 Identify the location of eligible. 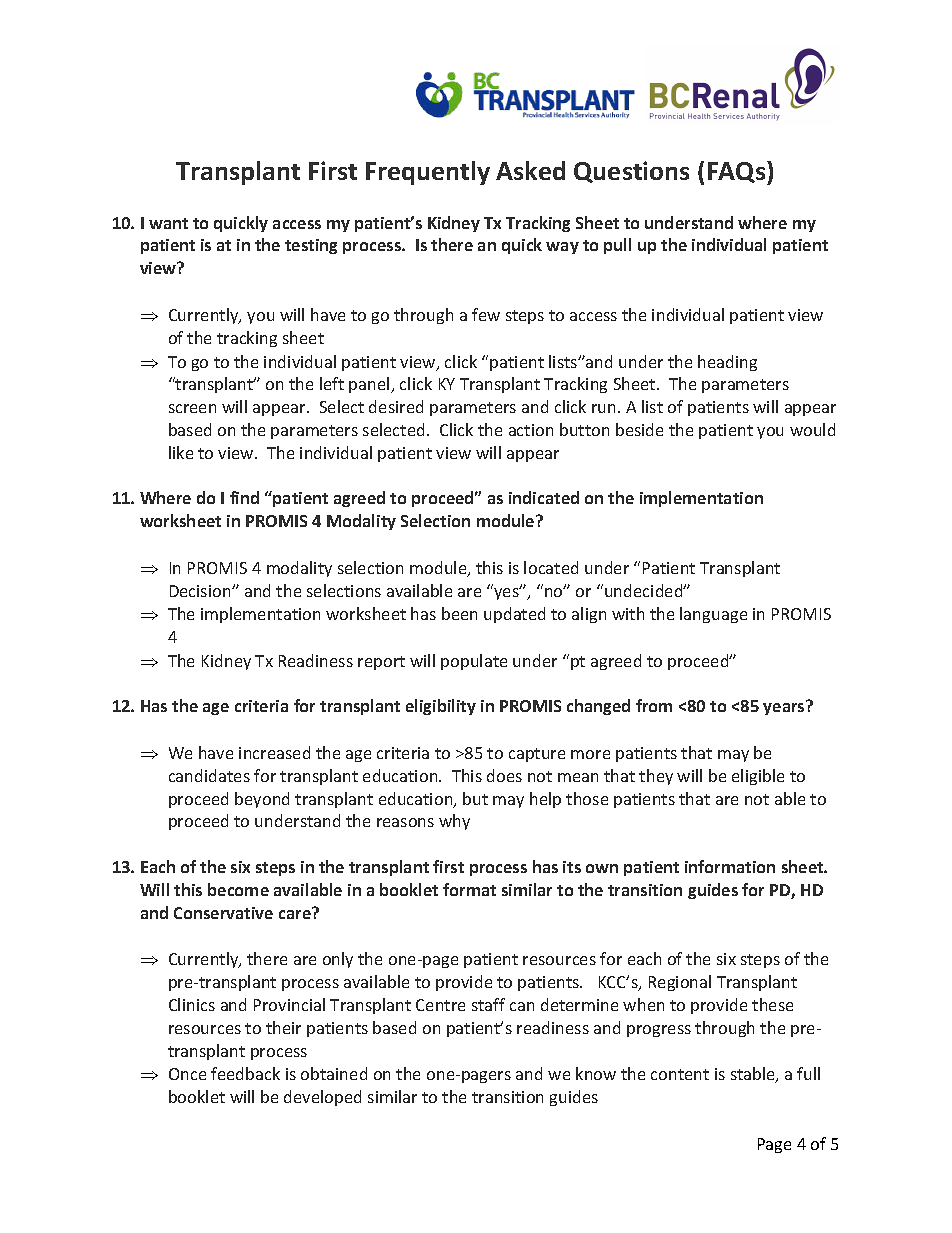
(758, 777).
